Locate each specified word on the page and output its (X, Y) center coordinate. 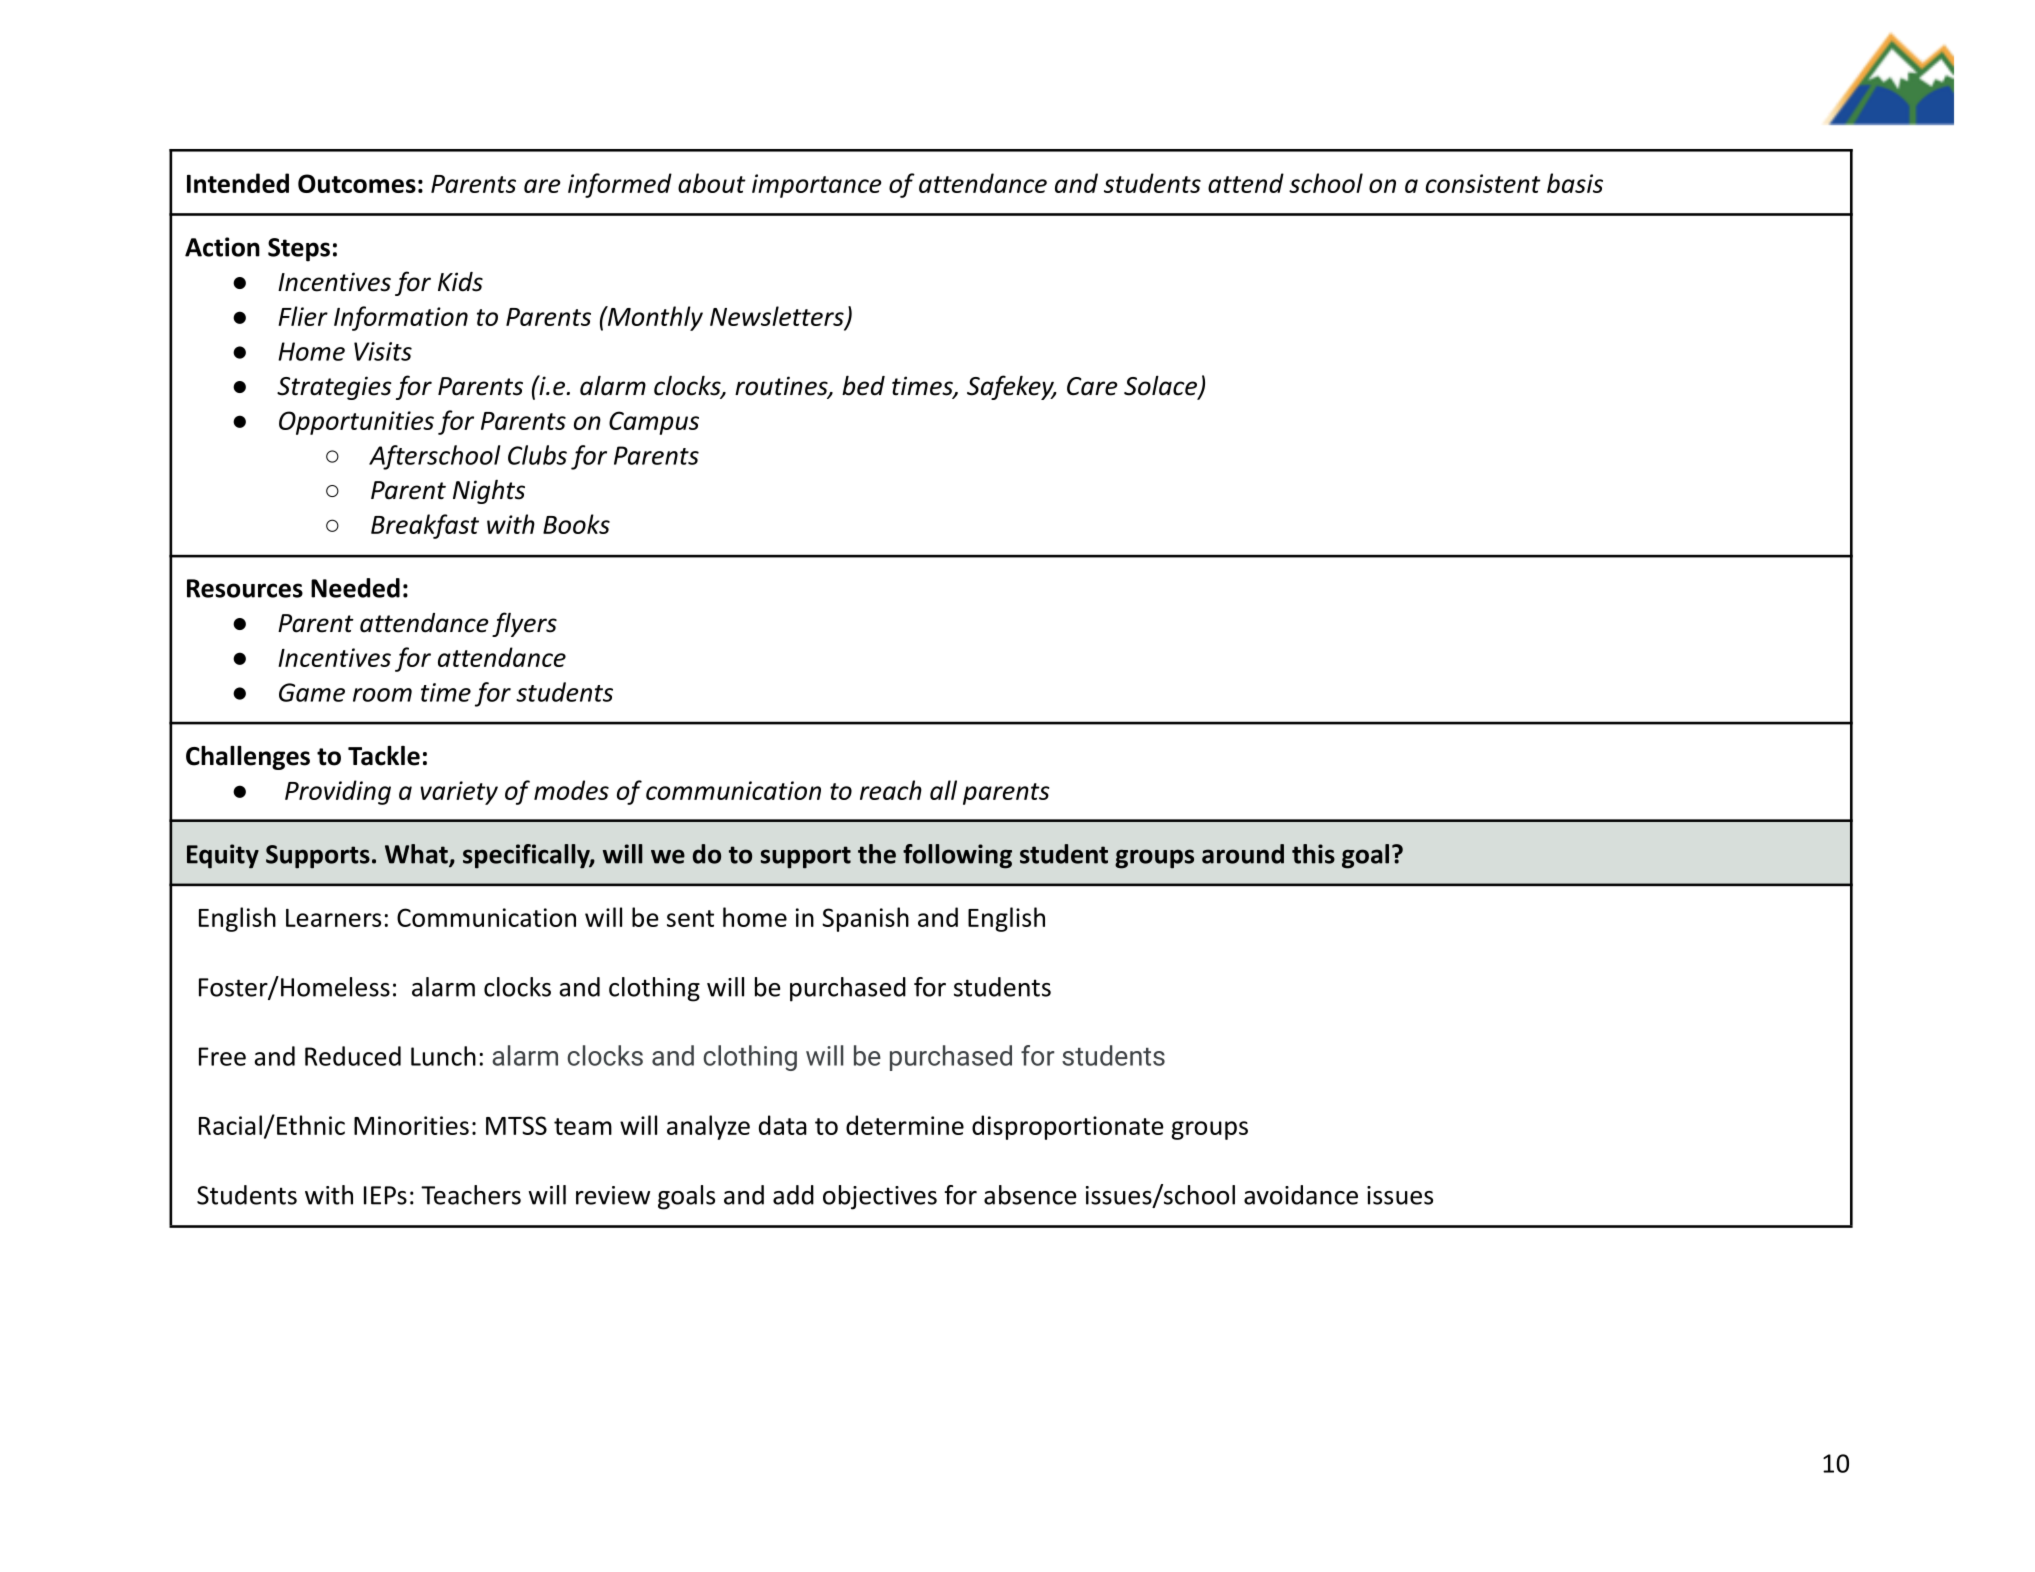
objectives (880, 1197)
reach (891, 790)
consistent (1483, 183)
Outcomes (357, 183)
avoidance (1301, 1195)
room (382, 695)
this (1313, 854)
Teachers (471, 1195)
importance (817, 186)
